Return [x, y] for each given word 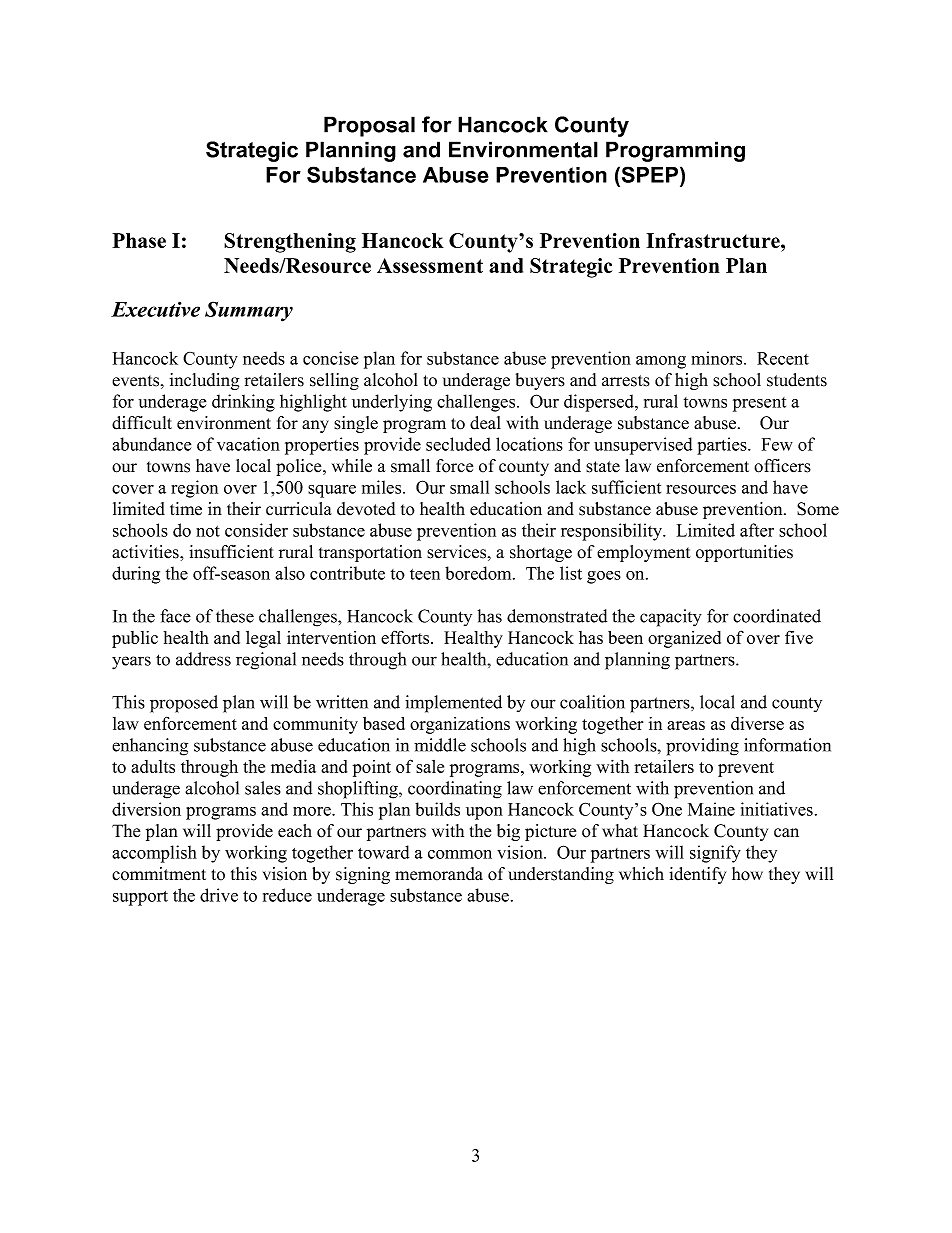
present [759, 404]
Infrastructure [714, 240]
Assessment [430, 265]
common [460, 854]
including [204, 381]
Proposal [369, 126]
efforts [406, 637]
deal [485, 423]
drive [219, 895]
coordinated [777, 616]
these [235, 616]
